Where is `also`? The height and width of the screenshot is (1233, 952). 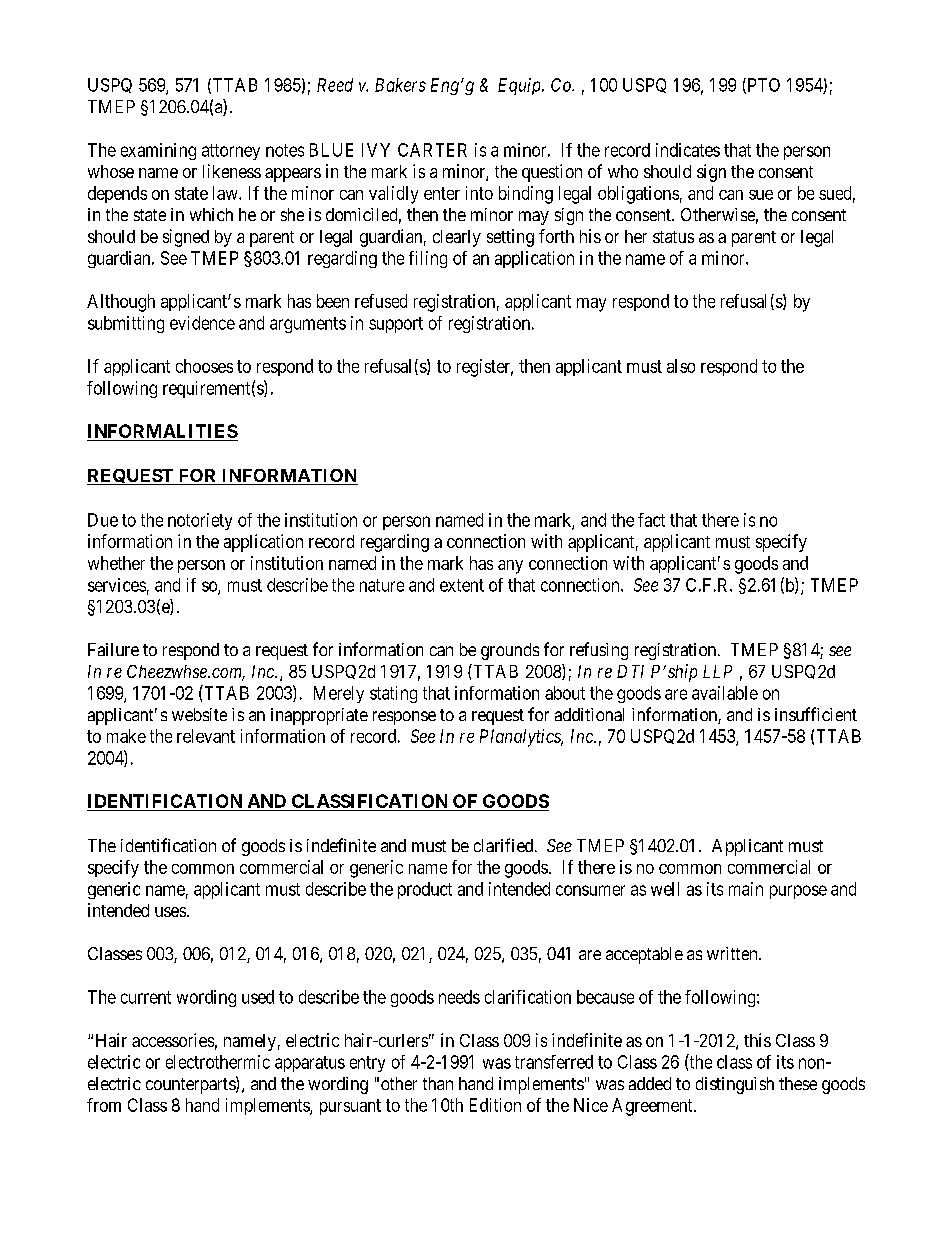
also is located at coordinates (681, 366).
